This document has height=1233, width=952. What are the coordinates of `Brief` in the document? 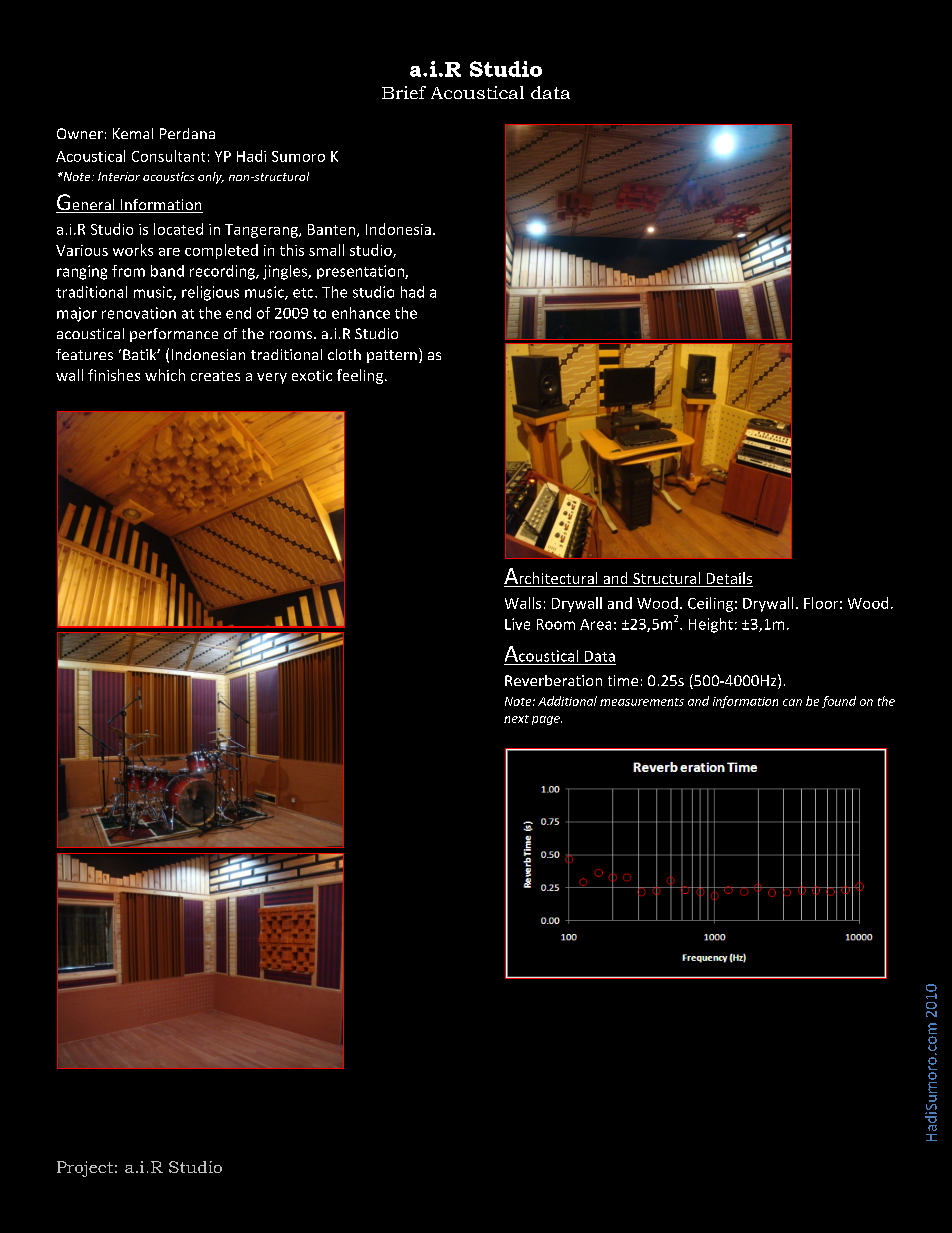 It's located at (404, 92).
